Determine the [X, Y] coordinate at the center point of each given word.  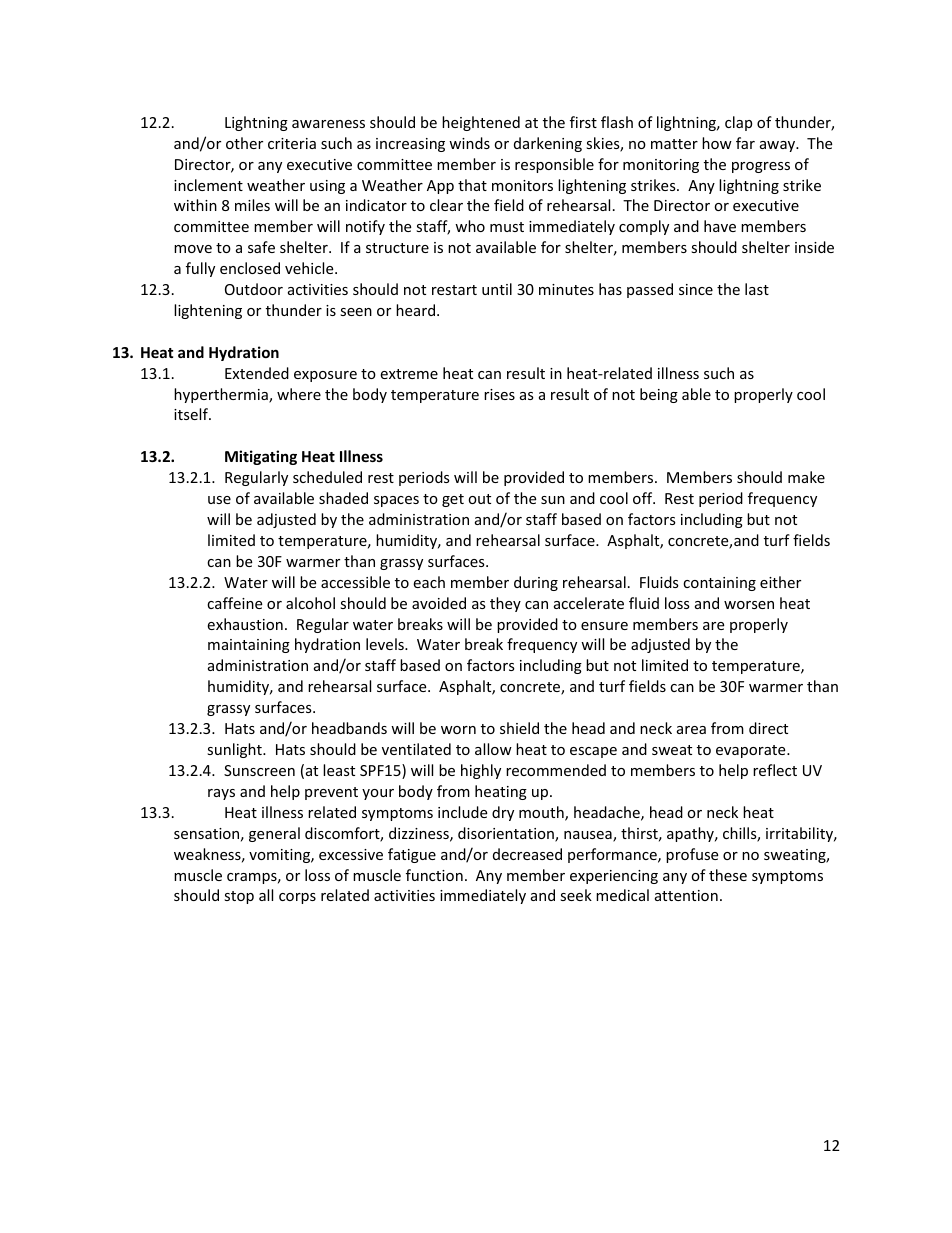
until [497, 289]
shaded [343, 498]
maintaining [249, 646]
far [745, 143]
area [691, 730]
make [806, 477]
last [757, 289]
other [244, 143]
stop [239, 897]
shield [519, 728]
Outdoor [254, 289]
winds [469, 143]
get [453, 500]
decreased [527, 854]
